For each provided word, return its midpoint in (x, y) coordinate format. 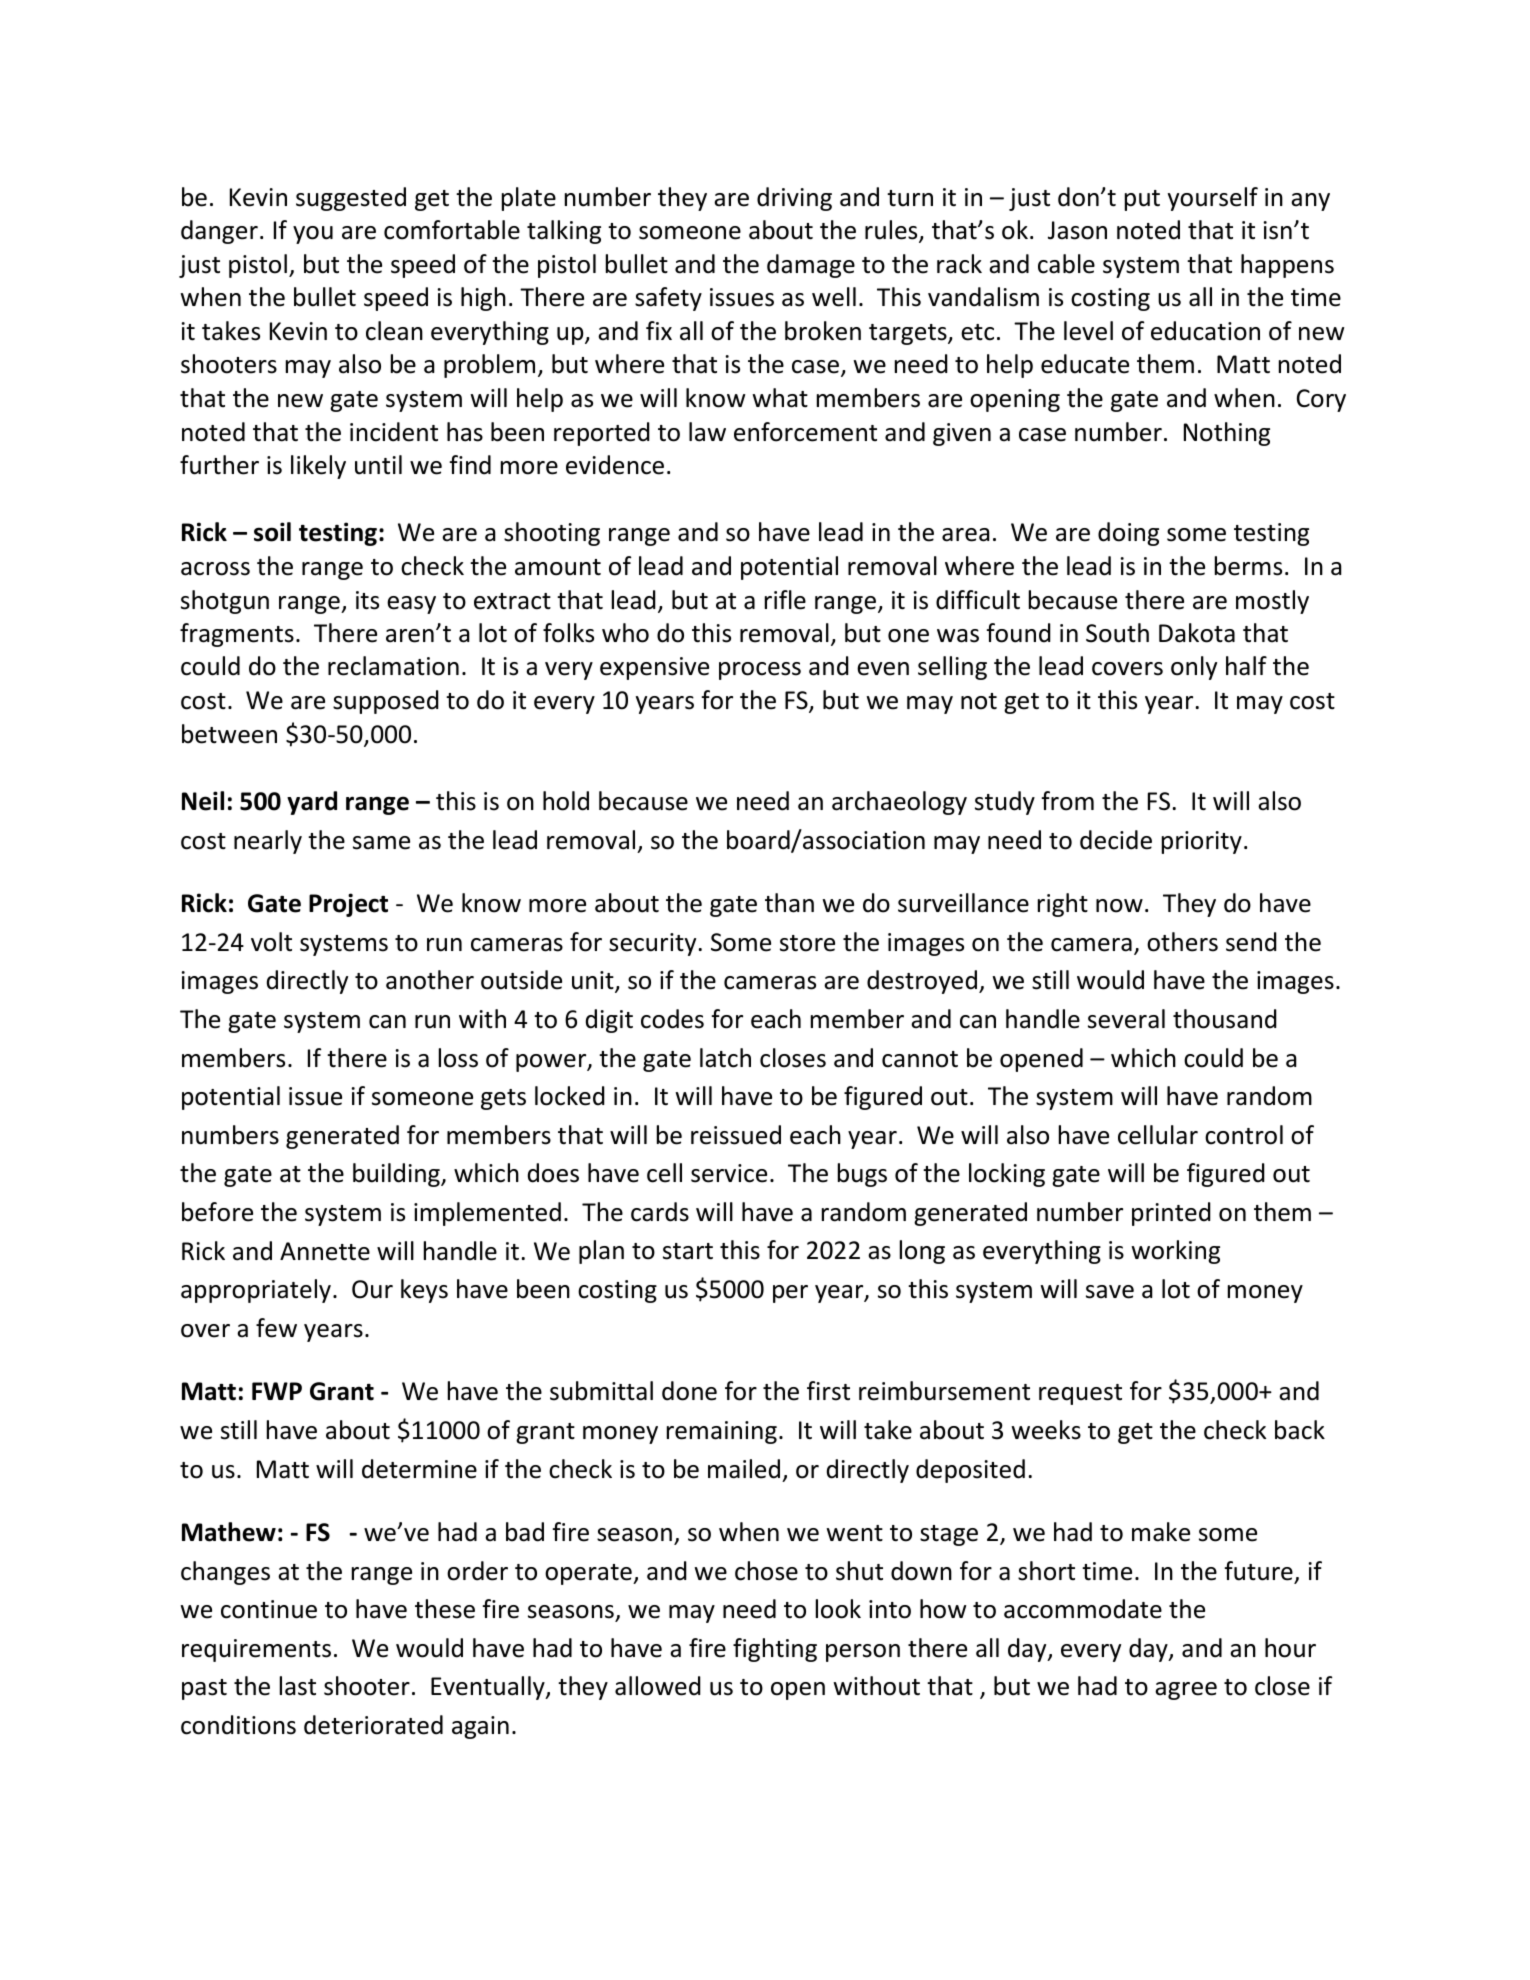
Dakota (1197, 633)
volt (271, 942)
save (1110, 1292)
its (367, 600)
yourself (1213, 199)
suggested (351, 199)
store (807, 943)
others (1182, 942)
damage (811, 266)
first (828, 1391)
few (276, 1328)
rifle (785, 600)
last (298, 1686)
